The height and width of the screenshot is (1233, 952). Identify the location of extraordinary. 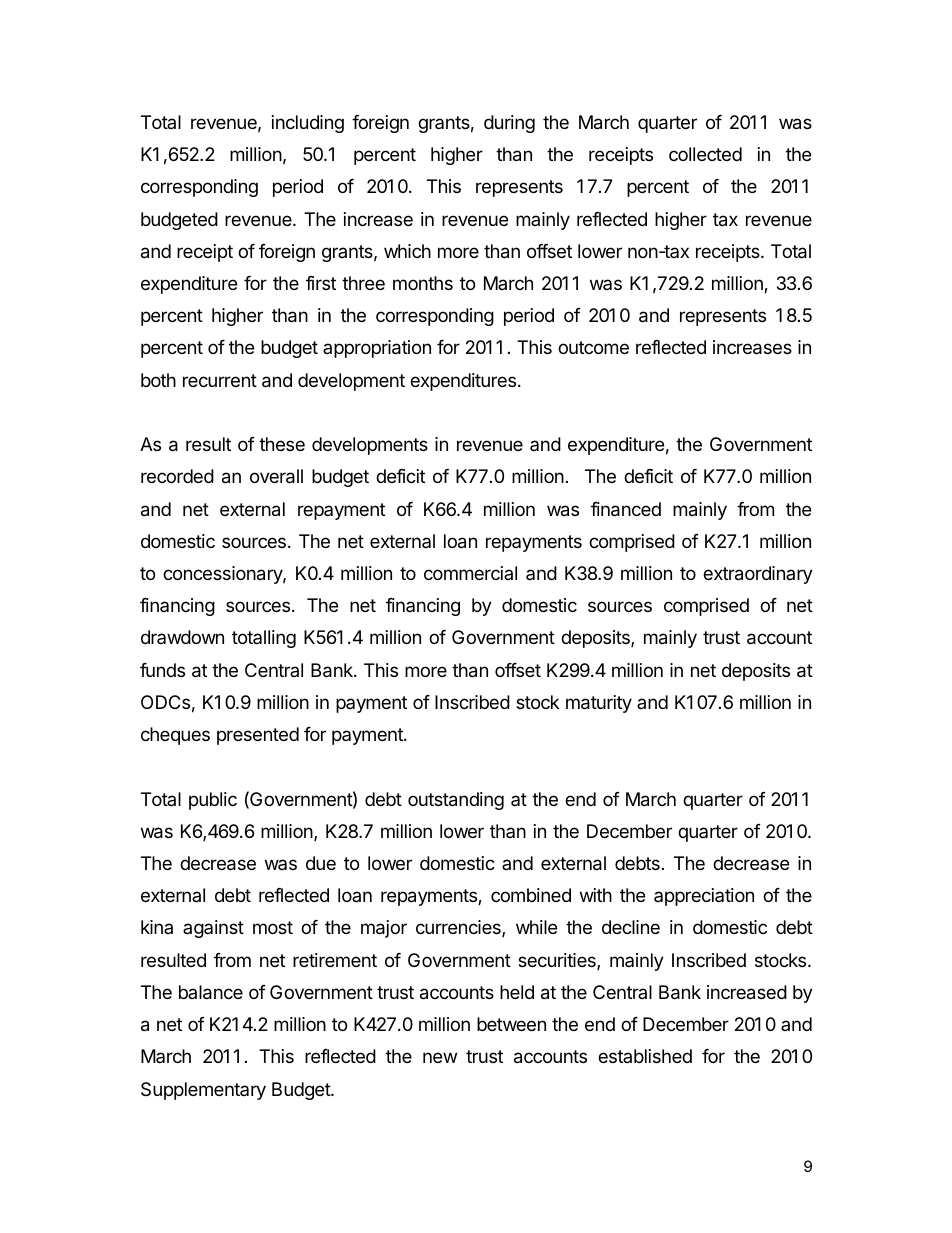
(758, 575).
